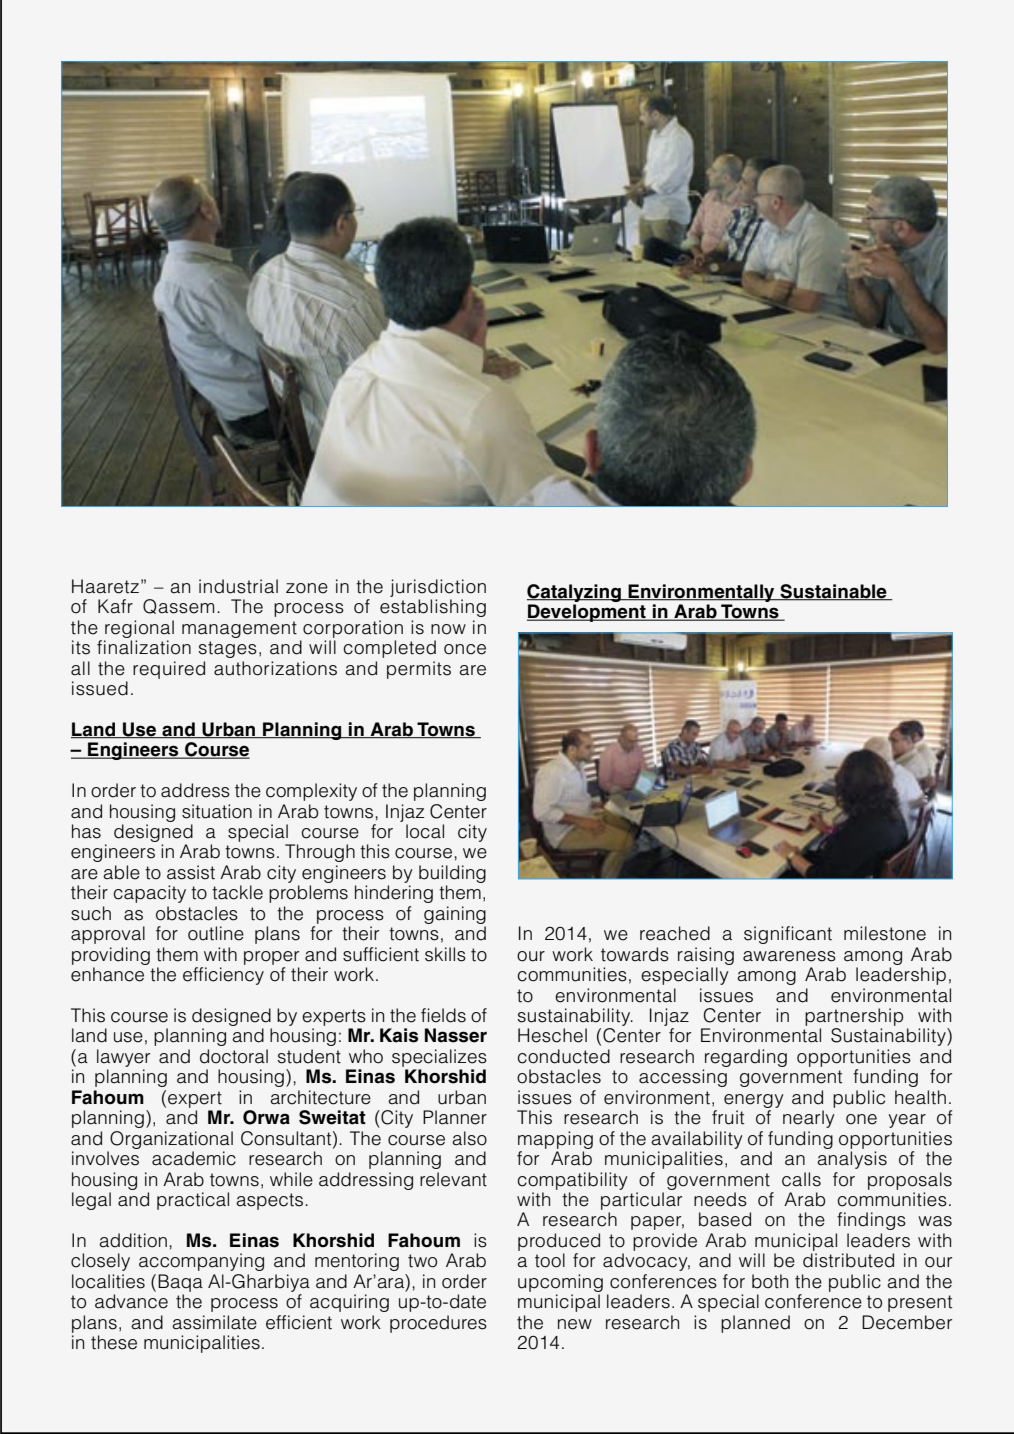 The height and width of the screenshot is (1434, 1014). Describe the element at coordinates (469, 1138) in the screenshot. I see `also` at that location.
